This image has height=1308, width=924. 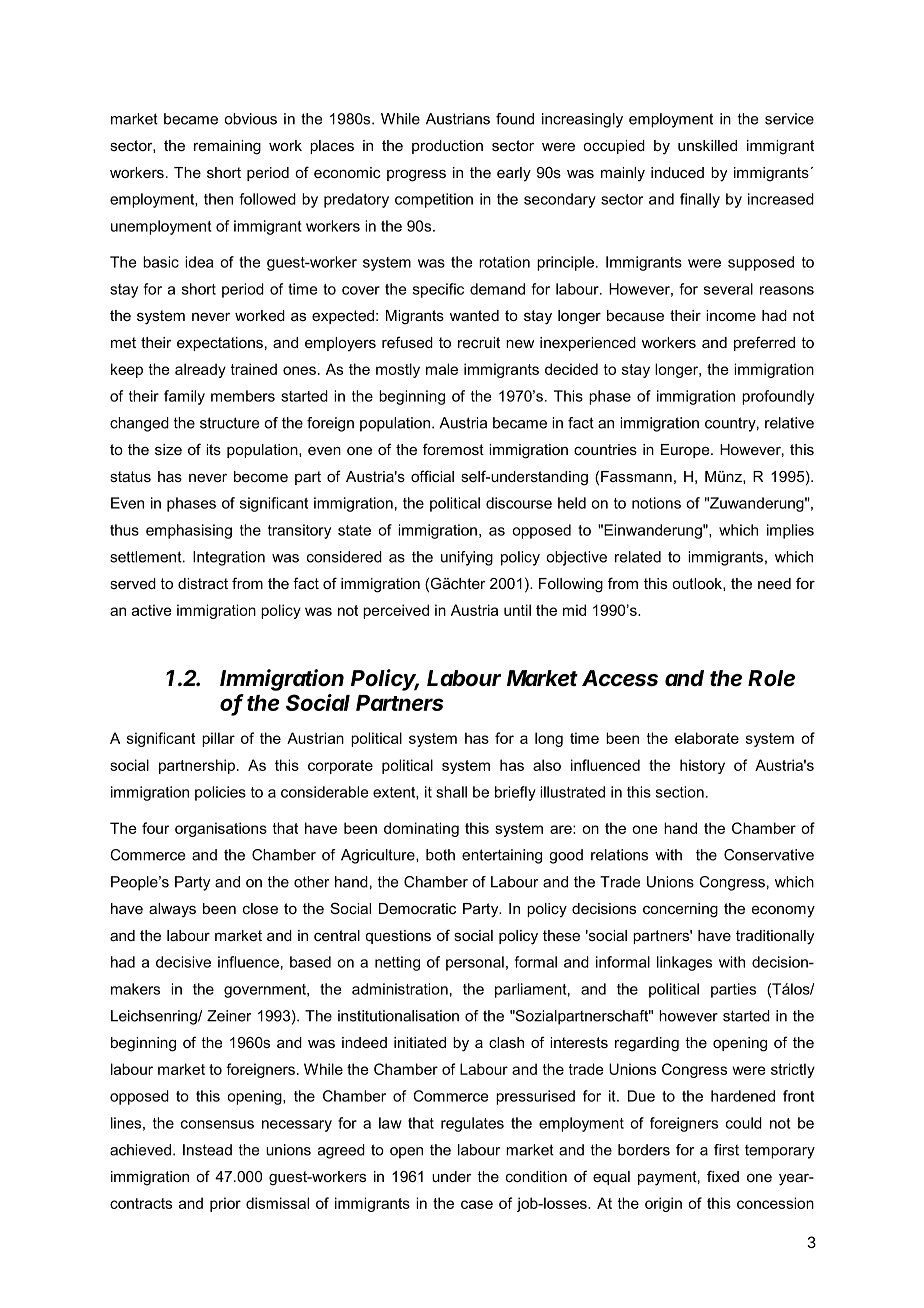 What do you see at coordinates (227, 147) in the image?
I see `remaining` at bounding box center [227, 147].
